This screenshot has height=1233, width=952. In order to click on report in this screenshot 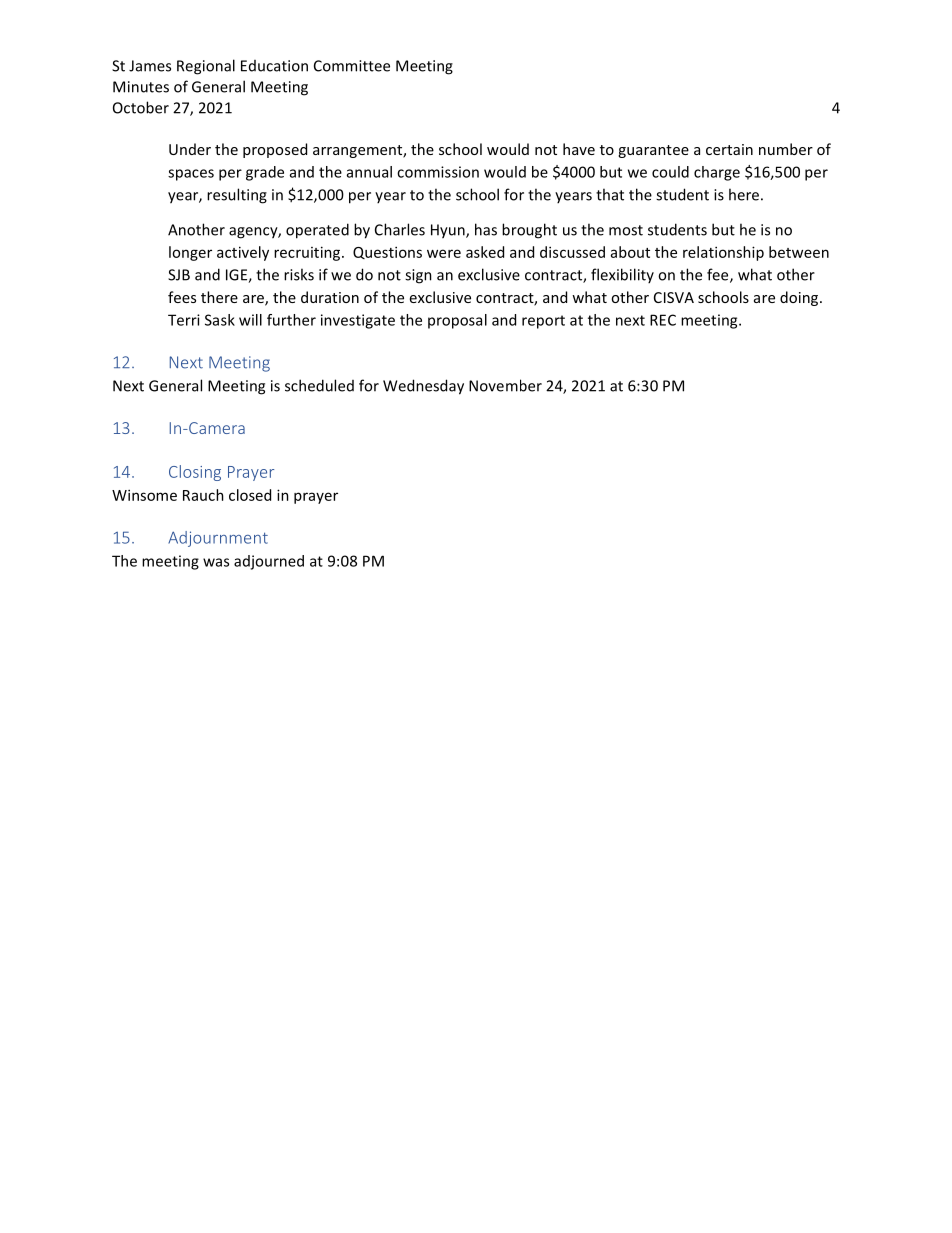, I will do `click(543, 322)`.
